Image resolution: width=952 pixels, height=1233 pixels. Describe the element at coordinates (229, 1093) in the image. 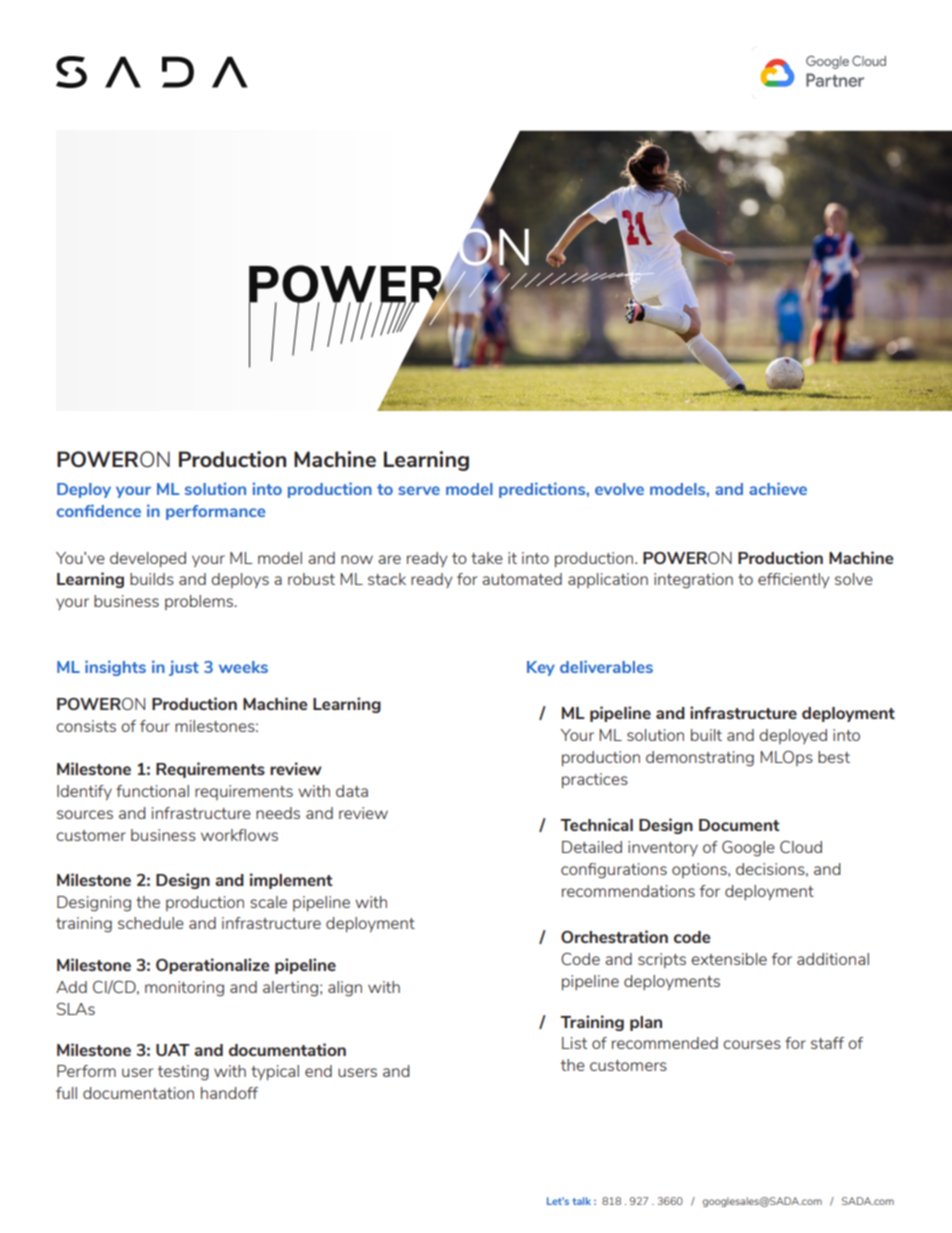

I see `handoff` at that location.
